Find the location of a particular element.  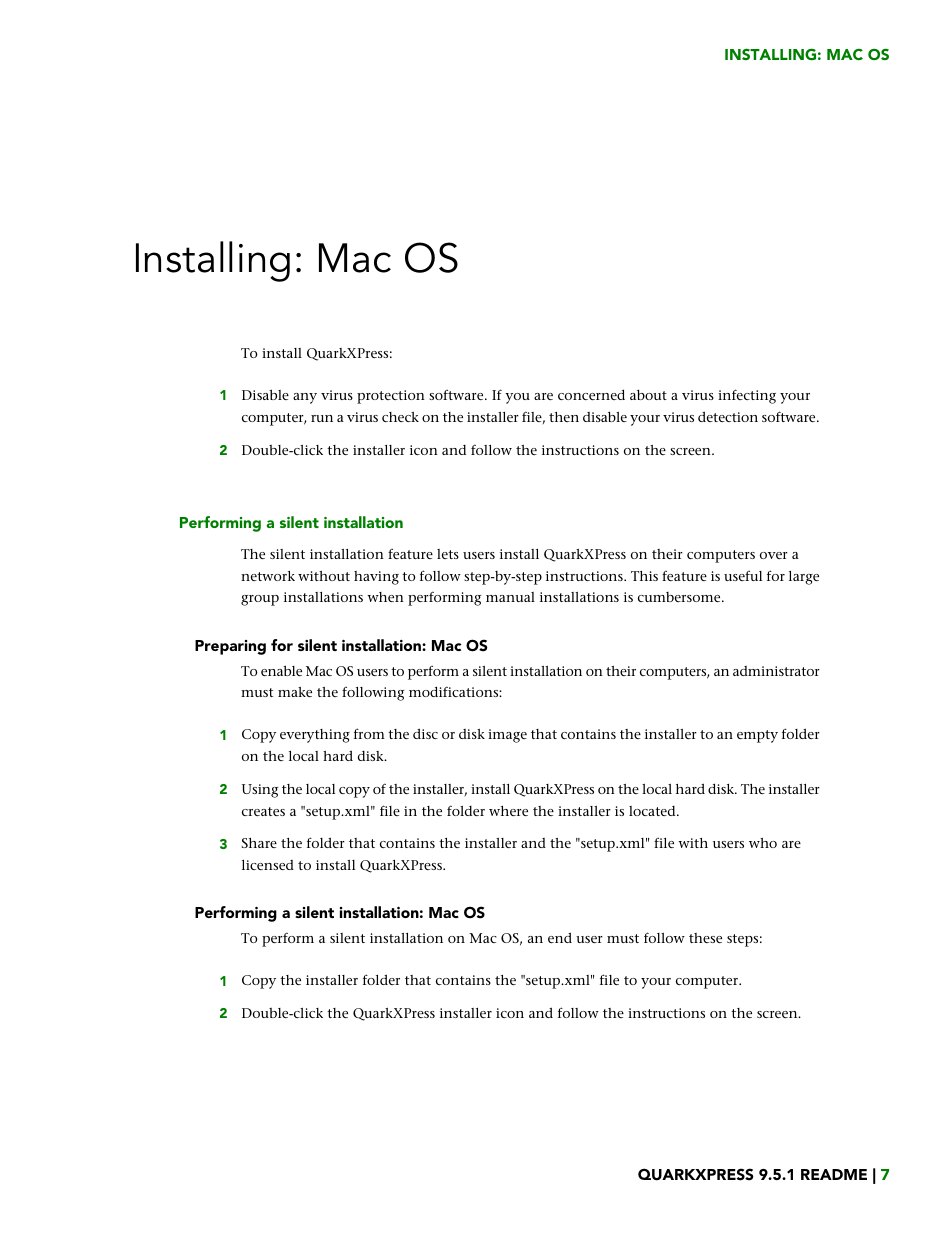

README is located at coordinates (834, 1174).
